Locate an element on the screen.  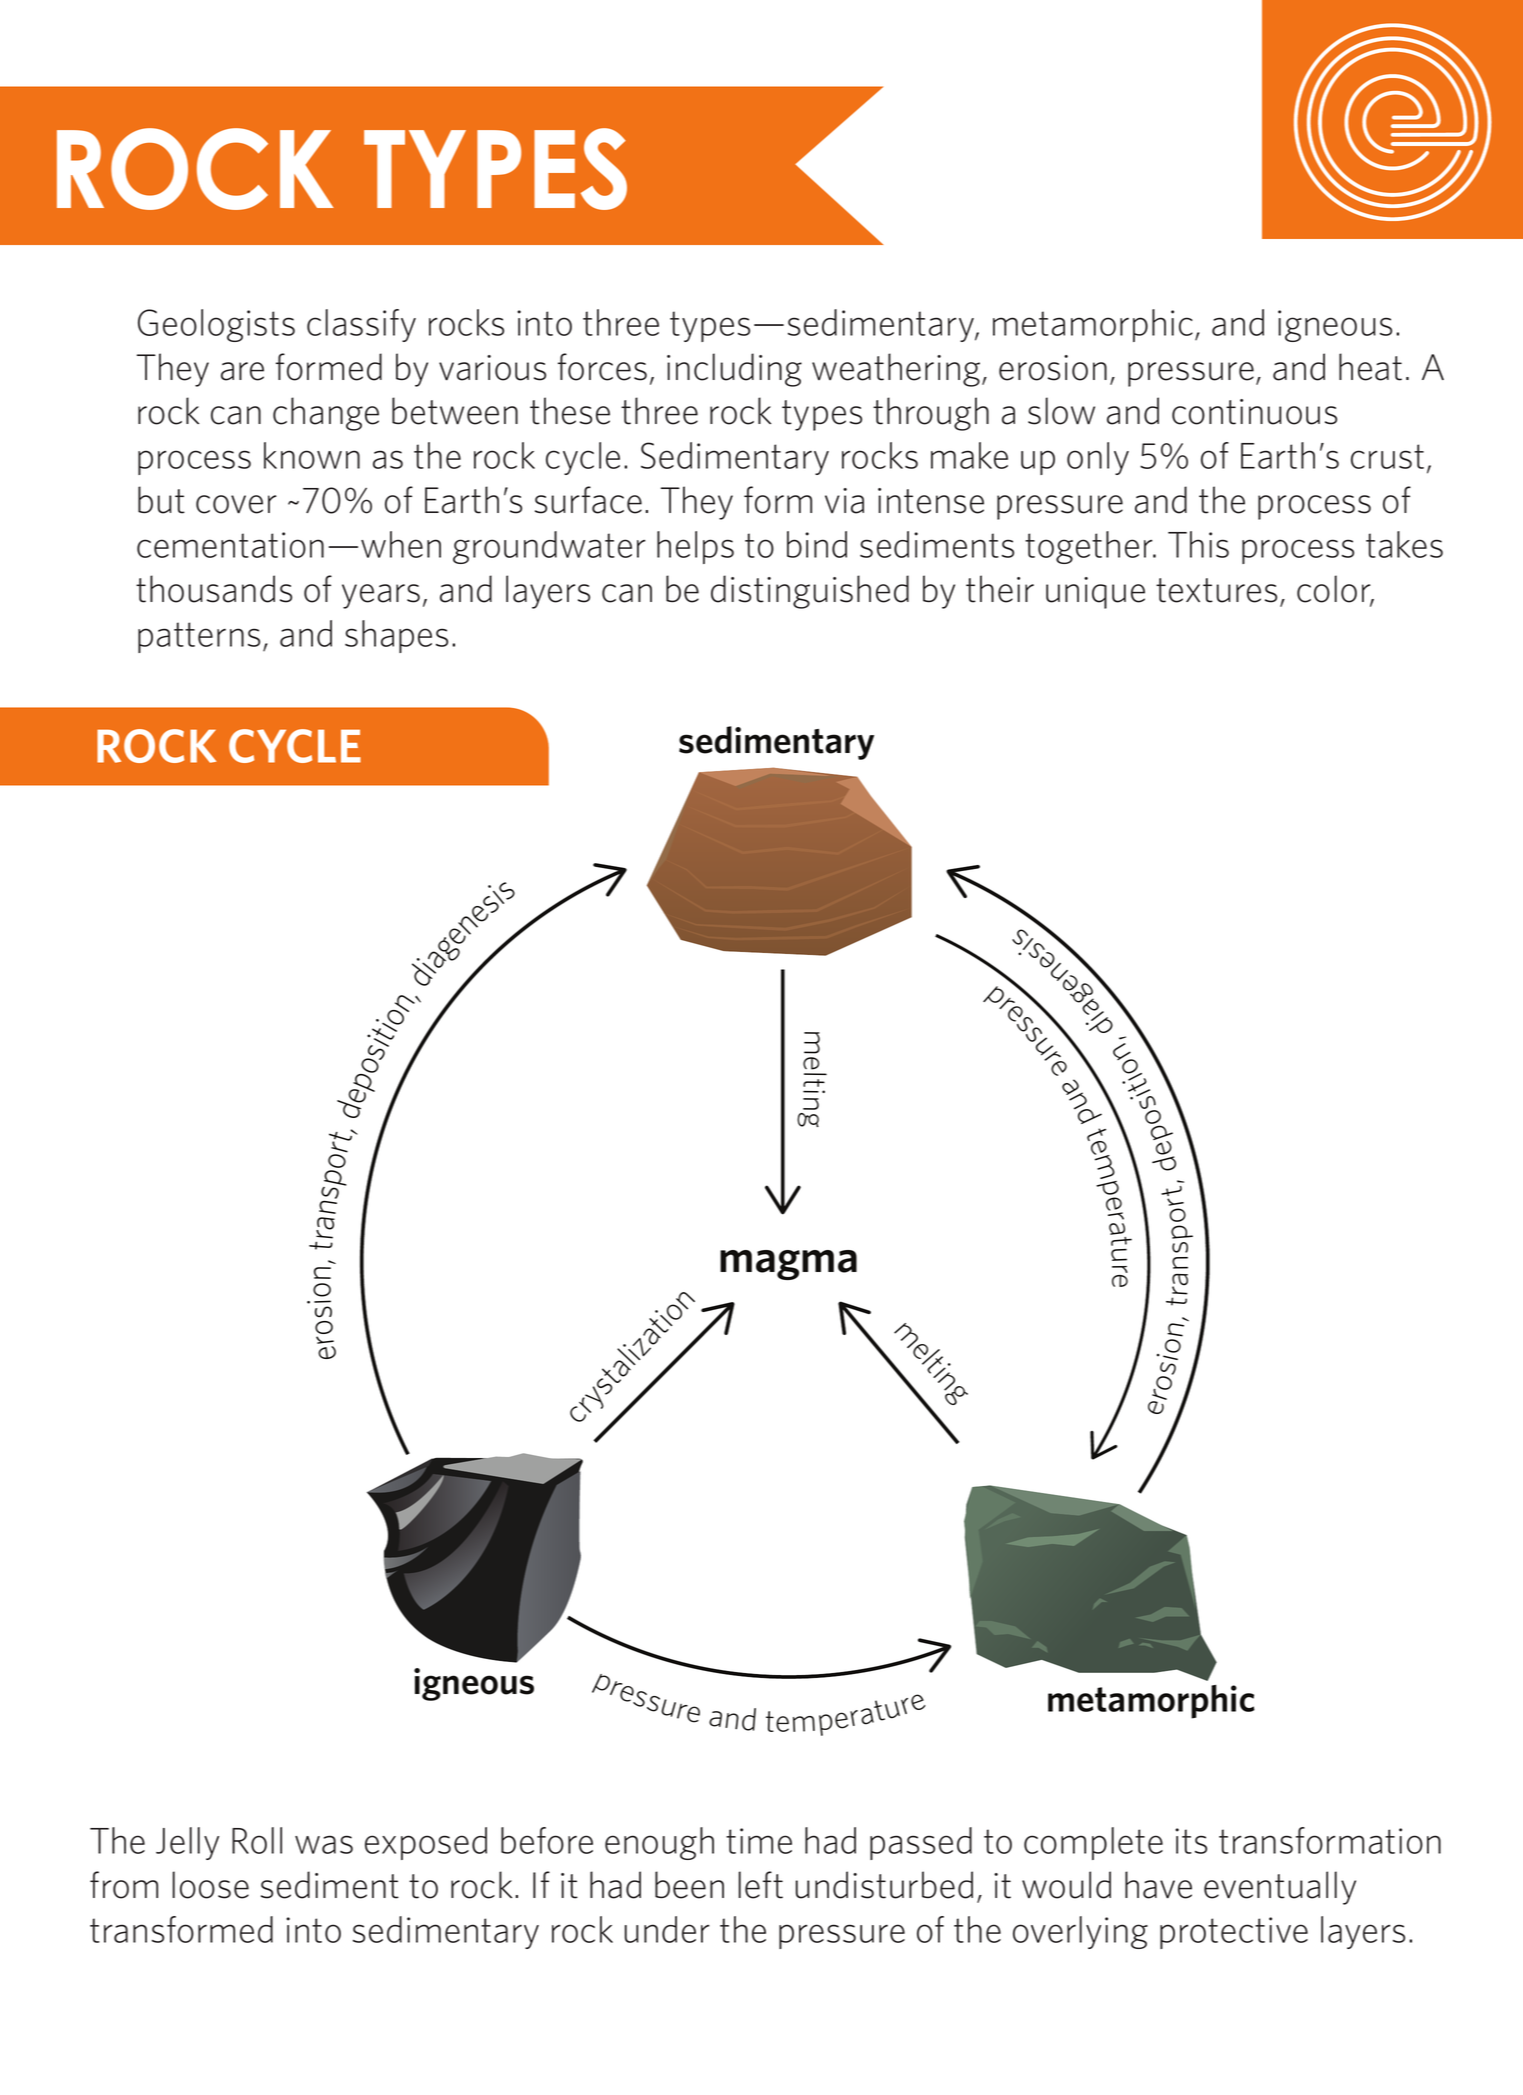
left is located at coordinates (761, 1885).
